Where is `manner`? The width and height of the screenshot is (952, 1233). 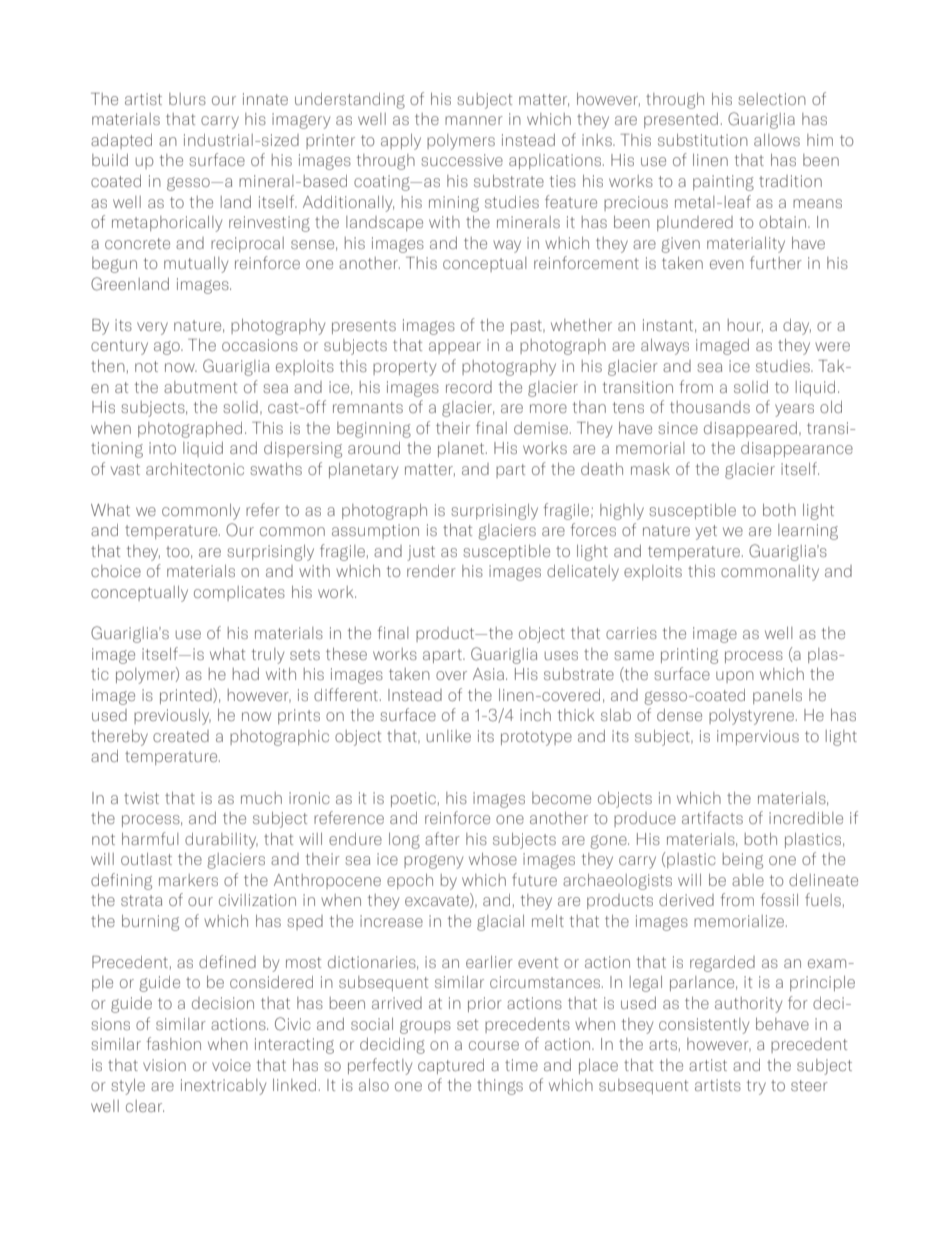 manner is located at coordinates (474, 120).
